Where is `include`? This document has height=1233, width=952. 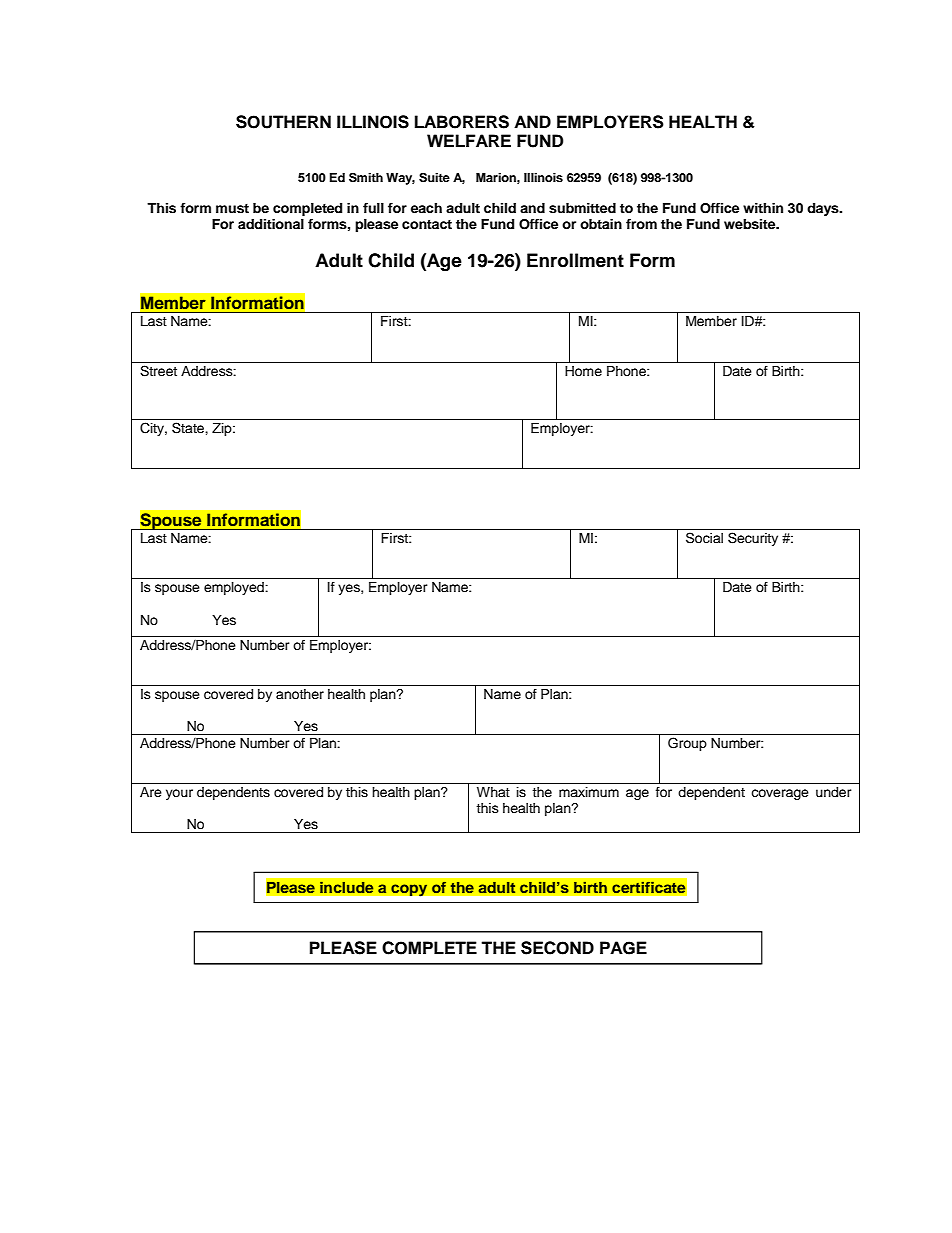 include is located at coordinates (347, 887).
